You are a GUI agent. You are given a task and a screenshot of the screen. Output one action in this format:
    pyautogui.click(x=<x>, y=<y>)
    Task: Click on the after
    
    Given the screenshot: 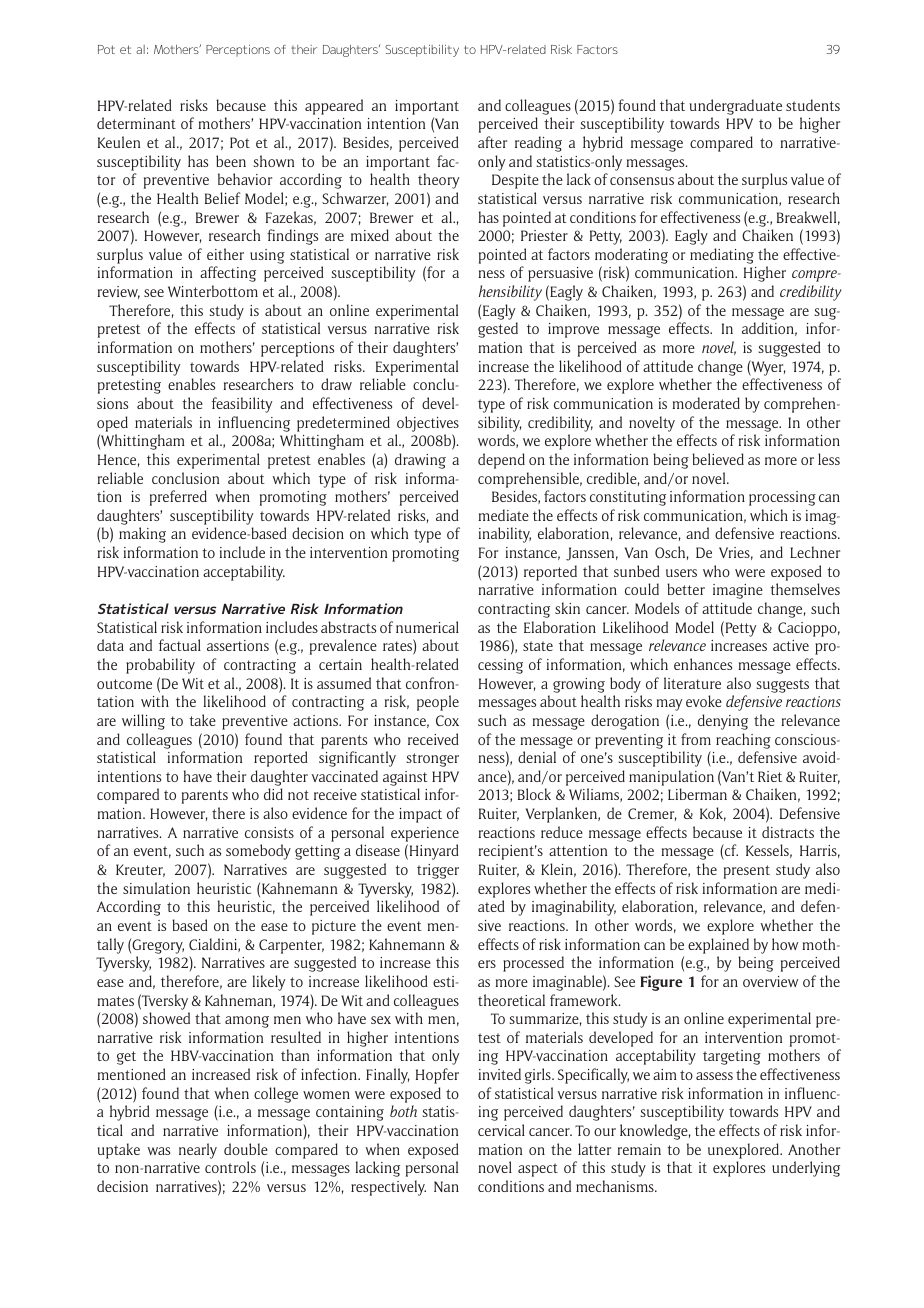 What is the action you would take?
    pyautogui.click(x=492, y=142)
